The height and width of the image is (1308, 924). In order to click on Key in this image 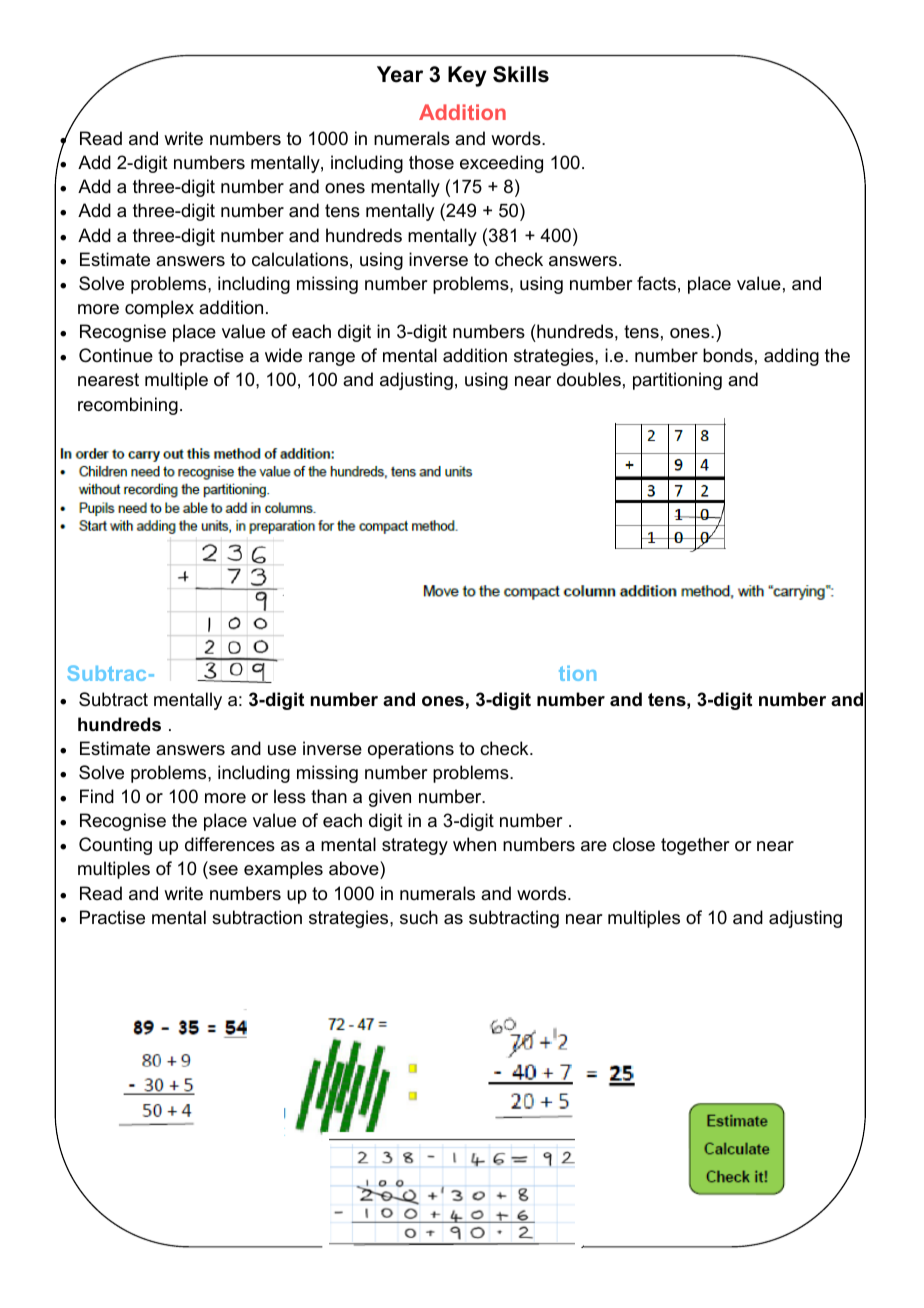, I will do `click(467, 76)`.
